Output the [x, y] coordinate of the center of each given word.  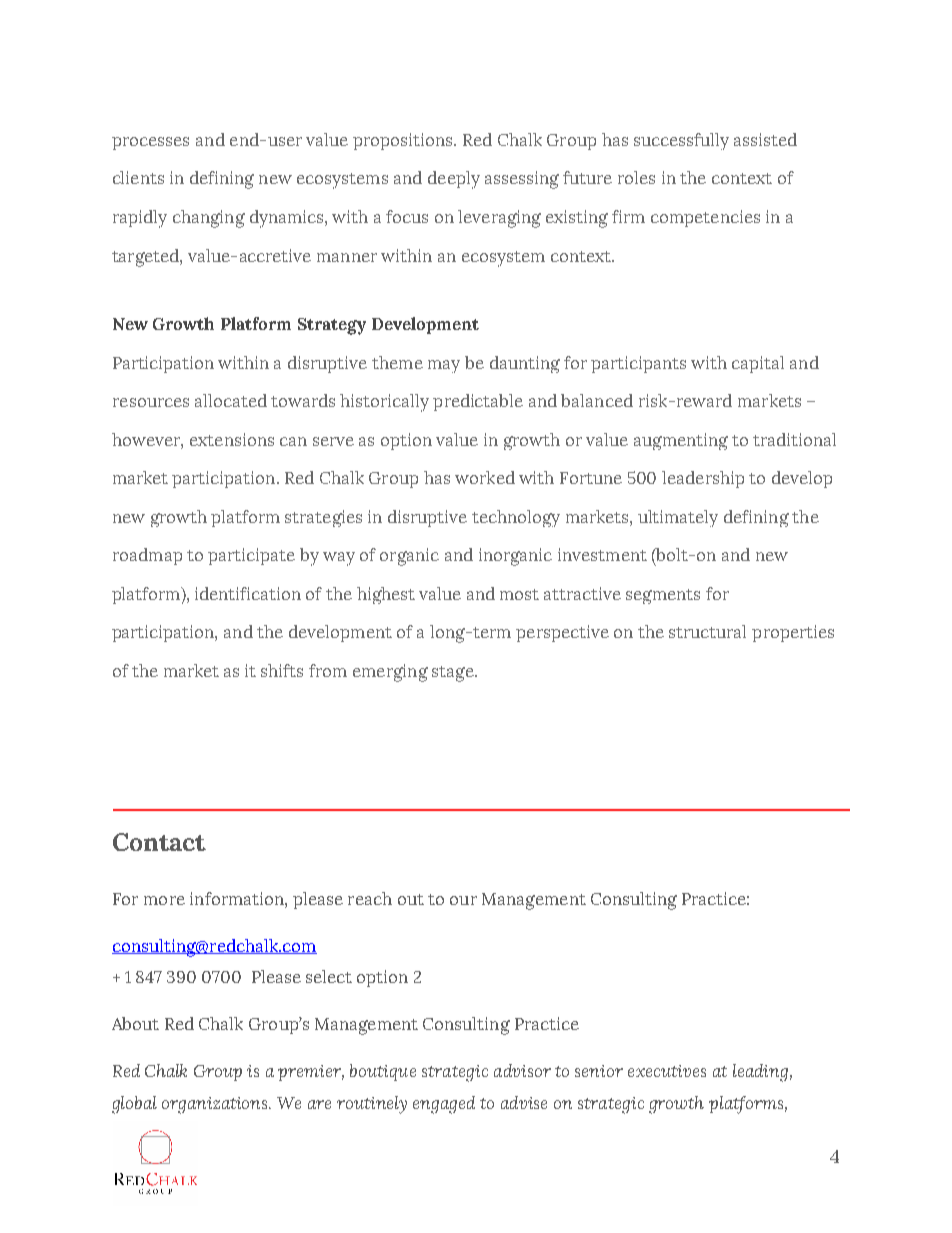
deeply [454, 180]
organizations [216, 1105]
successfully [681, 141]
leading [760, 1073]
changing [209, 219]
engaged [444, 1105]
